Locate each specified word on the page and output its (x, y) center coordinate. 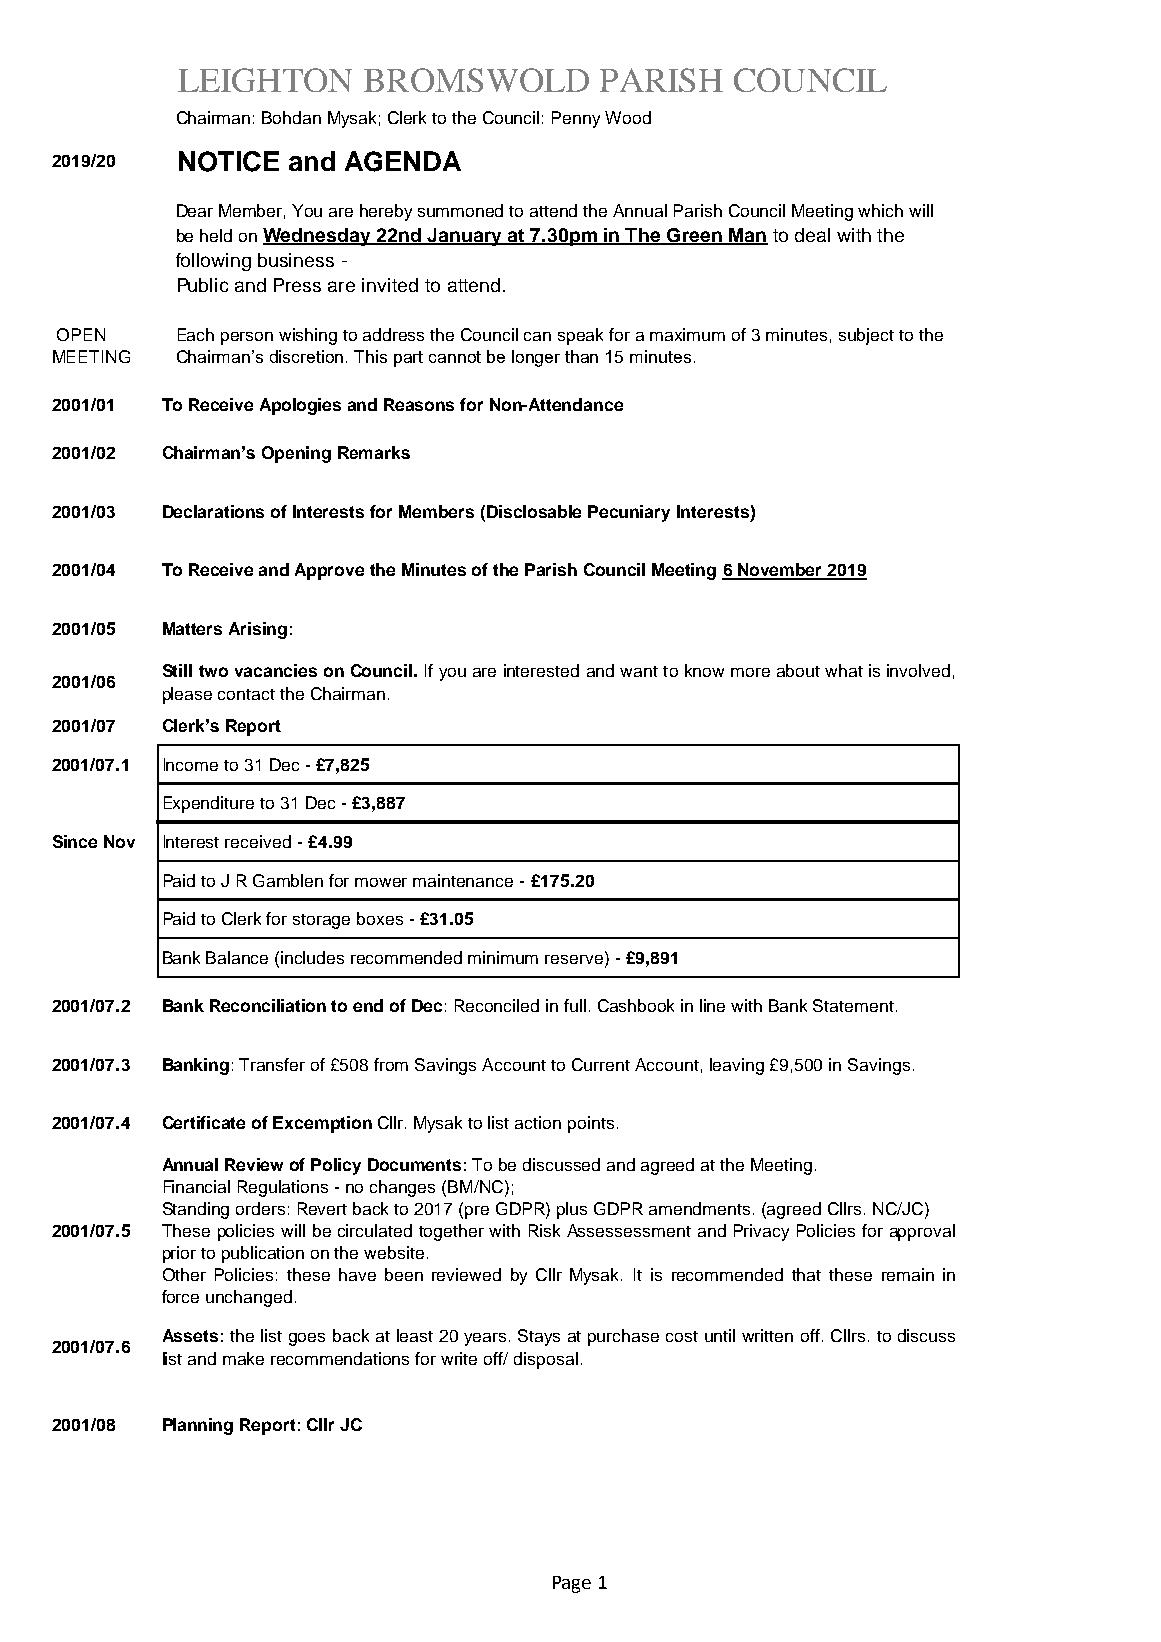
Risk (544, 1230)
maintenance (463, 880)
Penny (576, 119)
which (880, 210)
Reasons (419, 404)
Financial (197, 1186)
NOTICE (229, 161)
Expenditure (209, 804)
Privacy (761, 1232)
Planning (198, 1426)
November (780, 571)
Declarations (213, 511)
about (798, 670)
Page (572, 1584)
